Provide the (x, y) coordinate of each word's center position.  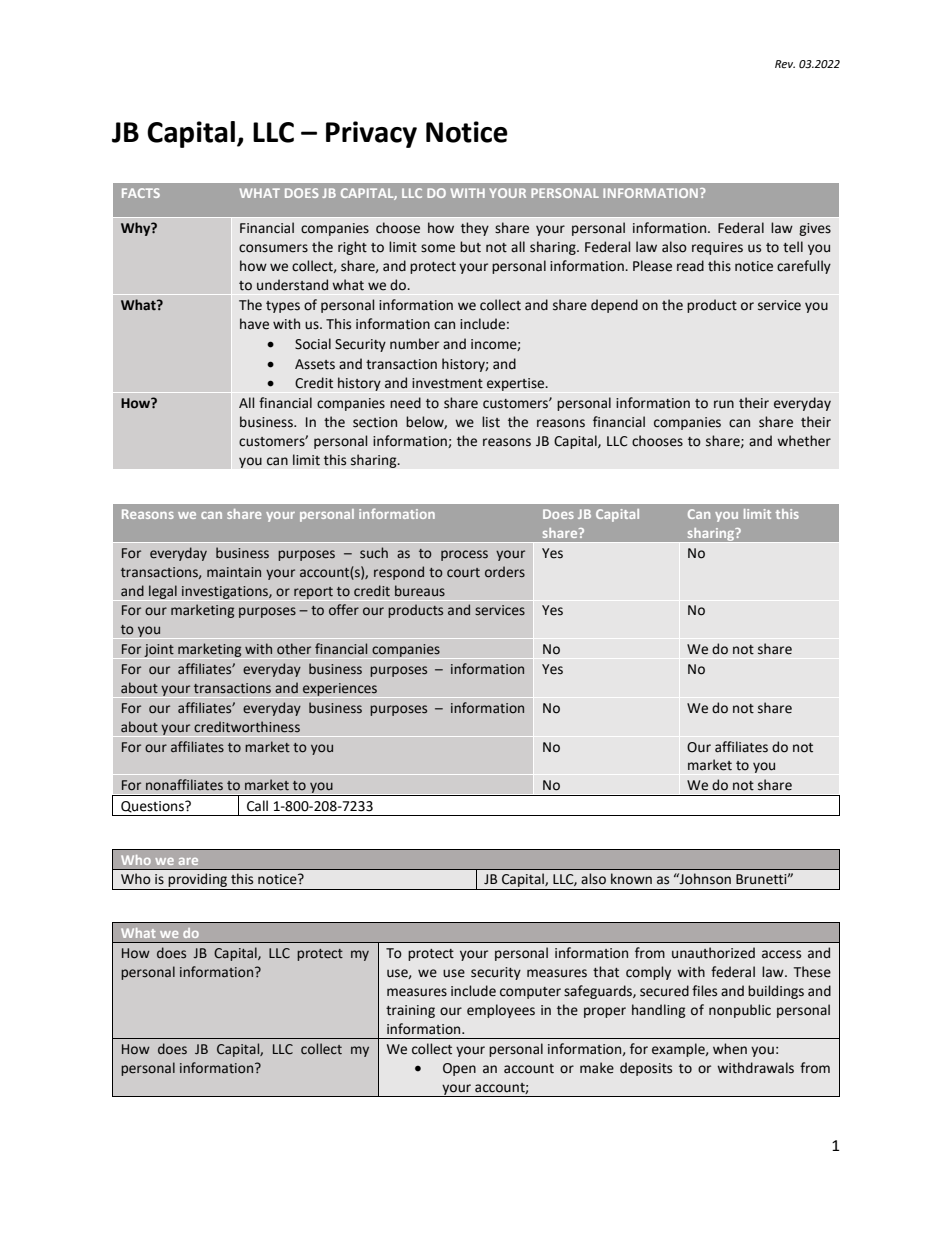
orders (505, 572)
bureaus (420, 591)
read (690, 266)
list (491, 422)
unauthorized (713, 953)
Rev (785, 64)
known (631, 879)
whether (804, 441)
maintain (234, 572)
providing (198, 881)
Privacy (371, 134)
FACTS (141, 193)
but (470, 247)
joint (159, 651)
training (410, 1011)
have (254, 324)
